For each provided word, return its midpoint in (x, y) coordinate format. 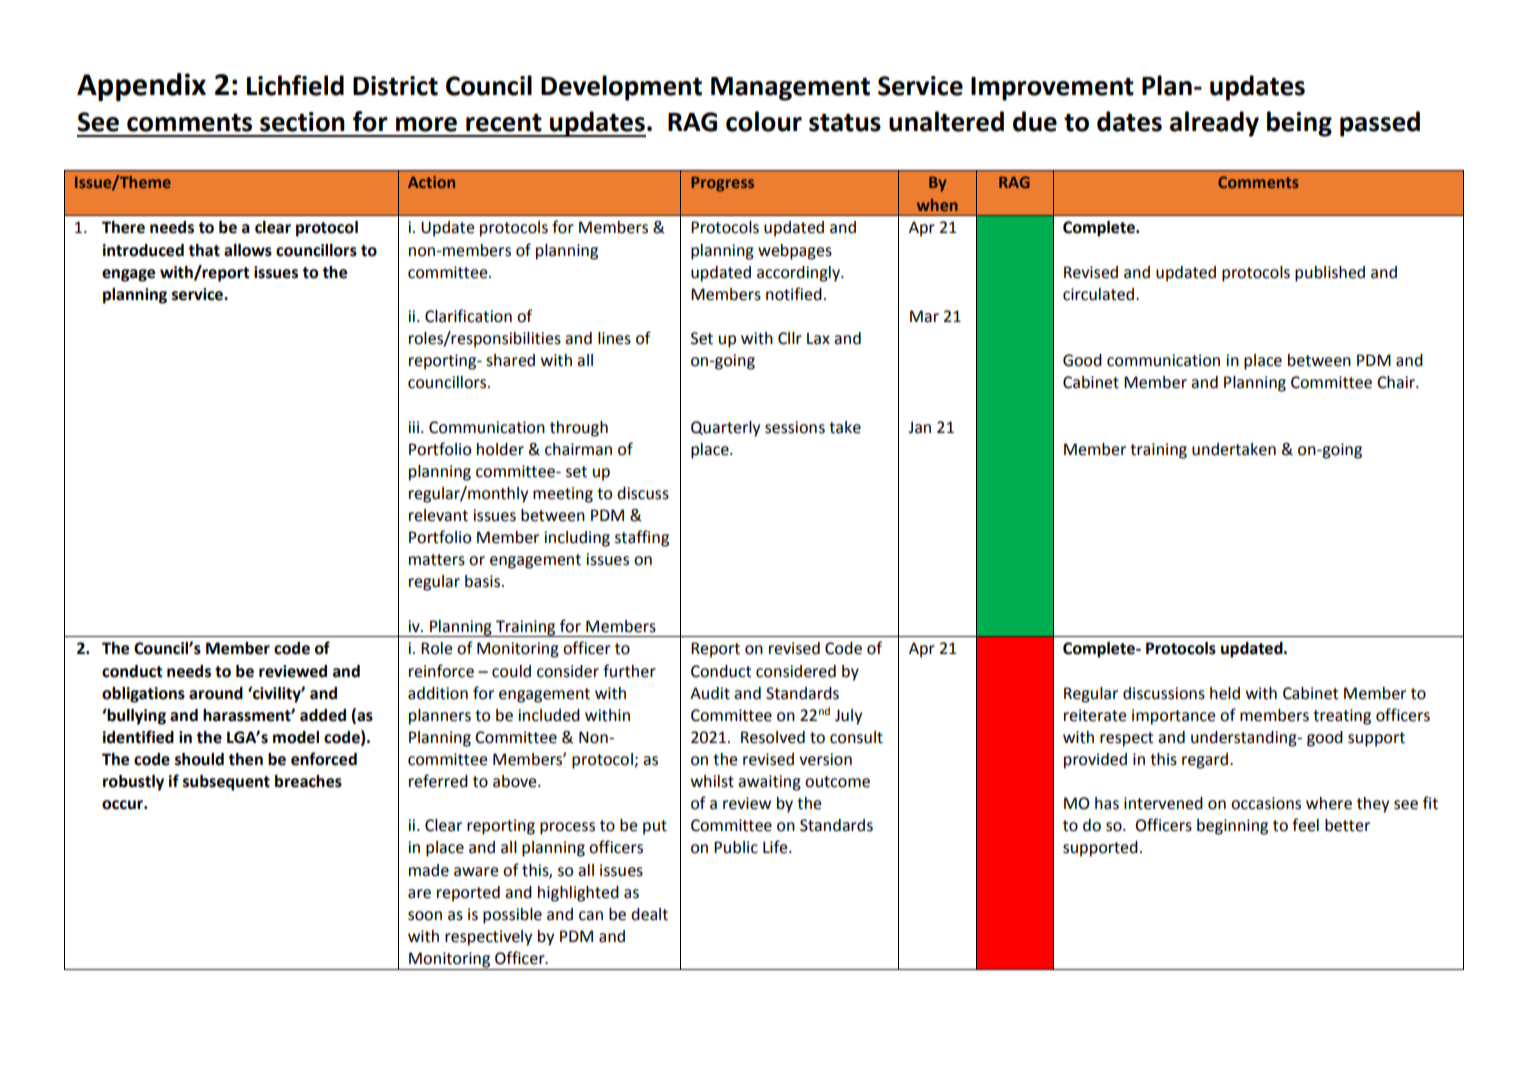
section (302, 122)
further (629, 671)
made (429, 870)
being (1299, 124)
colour (764, 121)
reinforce (441, 671)
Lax (818, 338)
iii (415, 427)
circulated (1098, 294)
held (1225, 693)
